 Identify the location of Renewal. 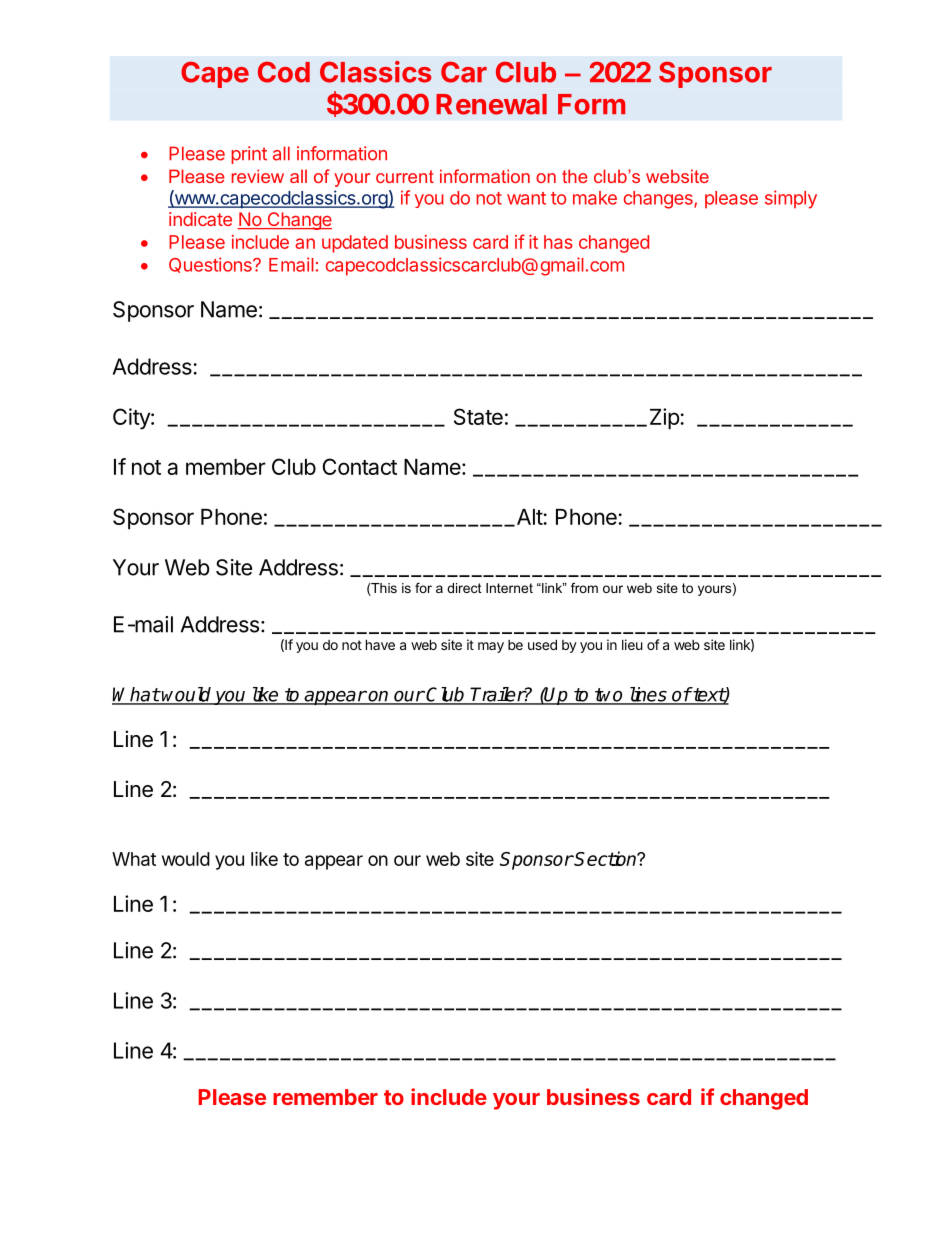
(491, 104).
